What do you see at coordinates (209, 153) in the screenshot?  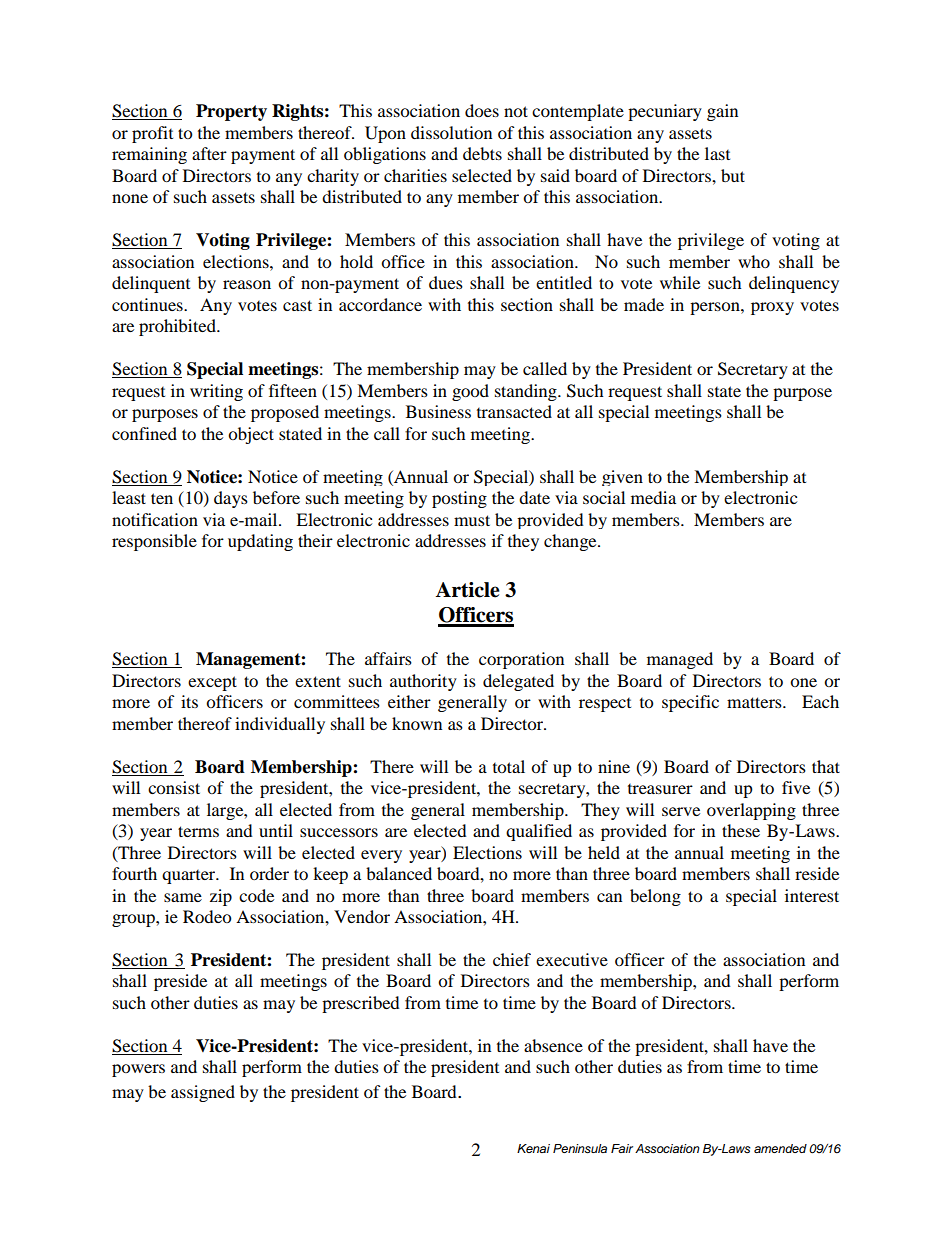 I see `after` at bounding box center [209, 153].
